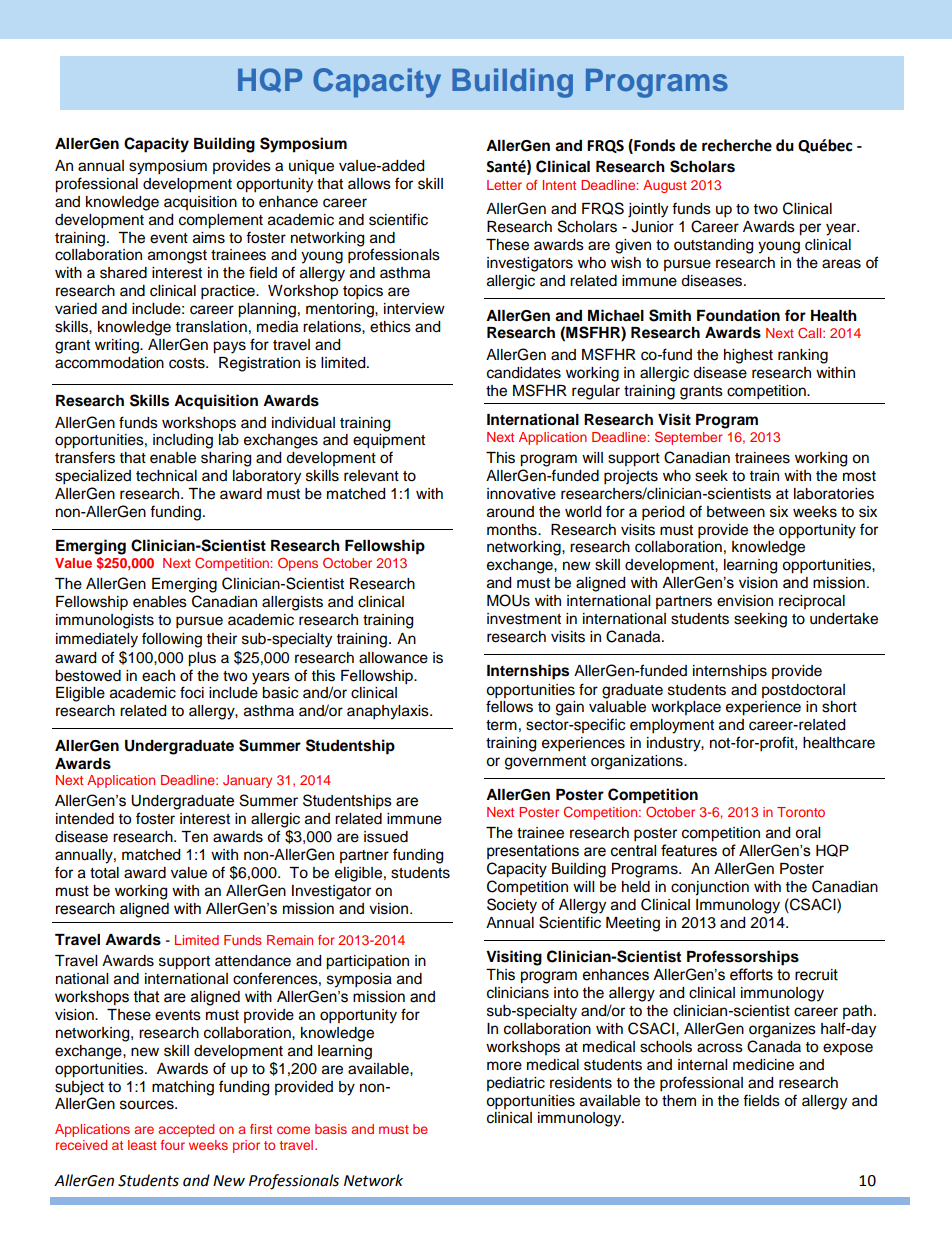 The image size is (952, 1233). What do you see at coordinates (710, 888) in the screenshot?
I see `conjunction` at bounding box center [710, 888].
